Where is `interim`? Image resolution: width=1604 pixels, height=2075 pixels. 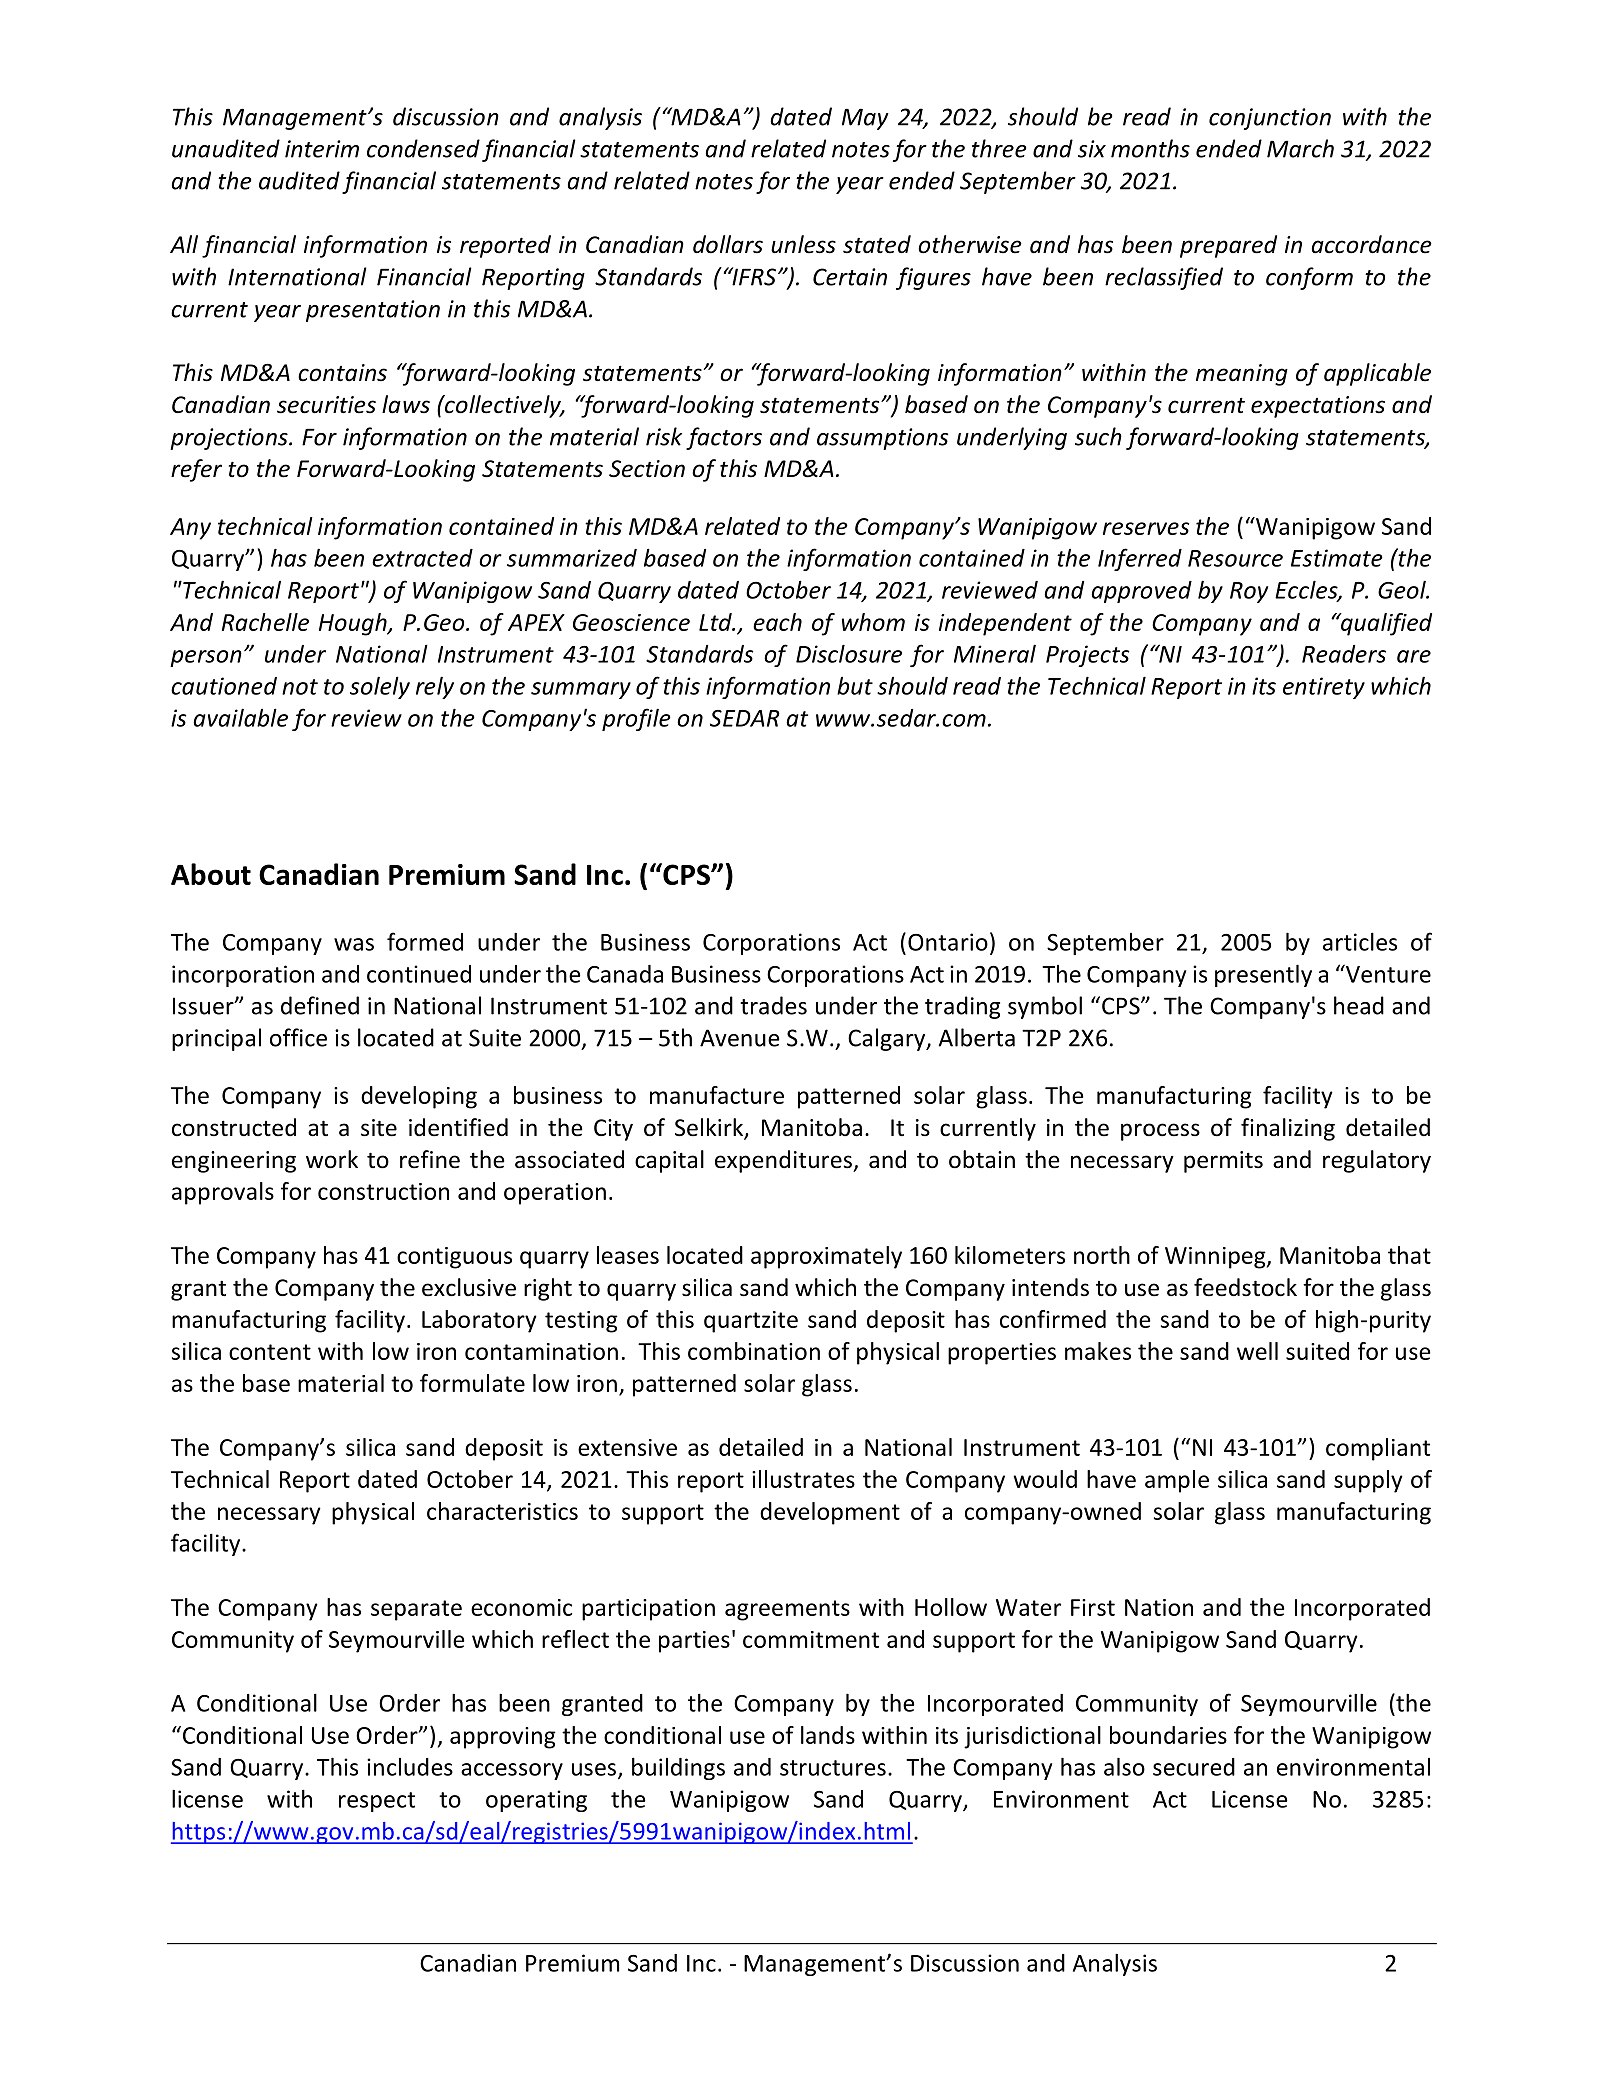 interim is located at coordinates (322, 149).
